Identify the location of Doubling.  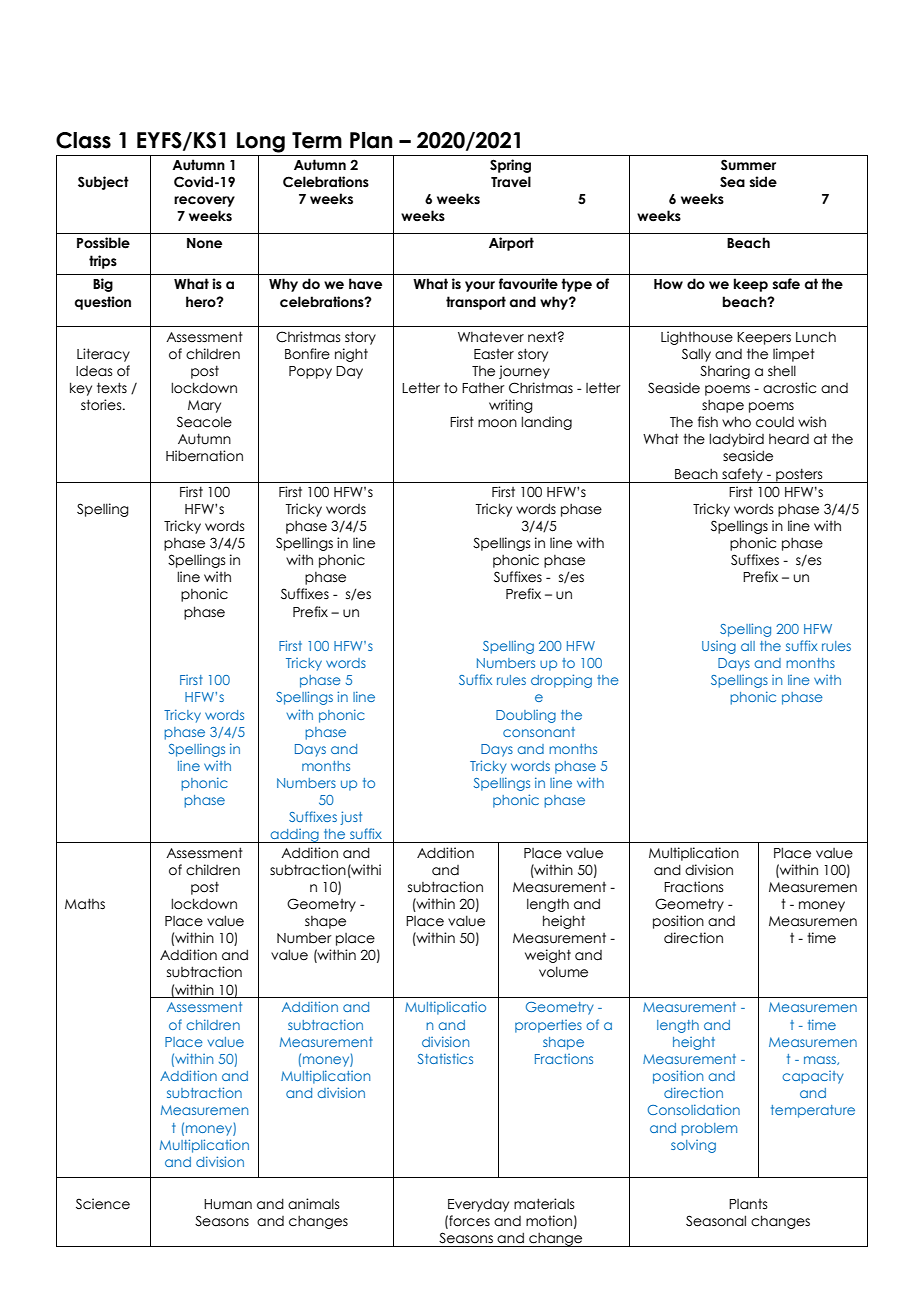
(526, 716).
